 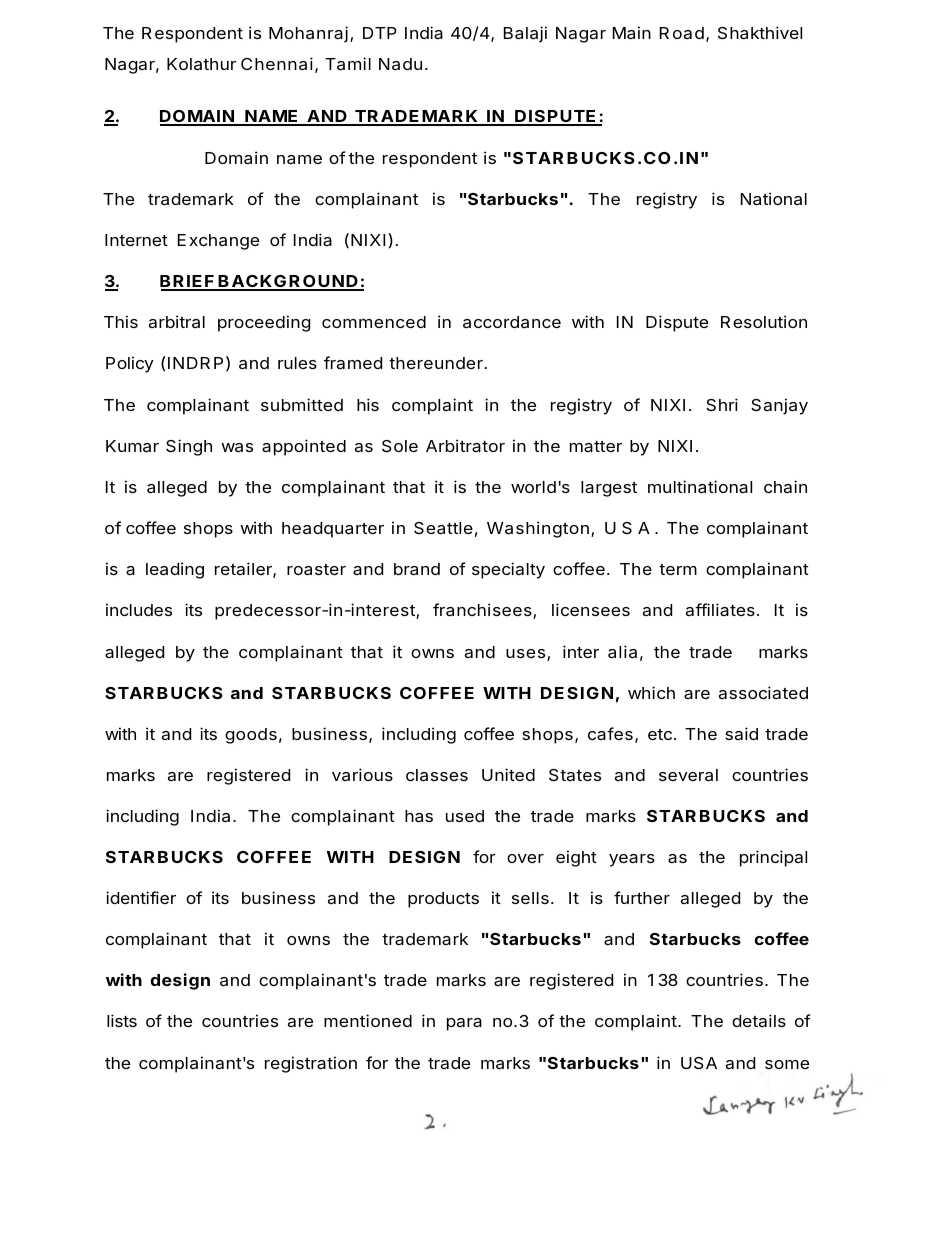 I want to click on lists, so click(x=122, y=1020).
